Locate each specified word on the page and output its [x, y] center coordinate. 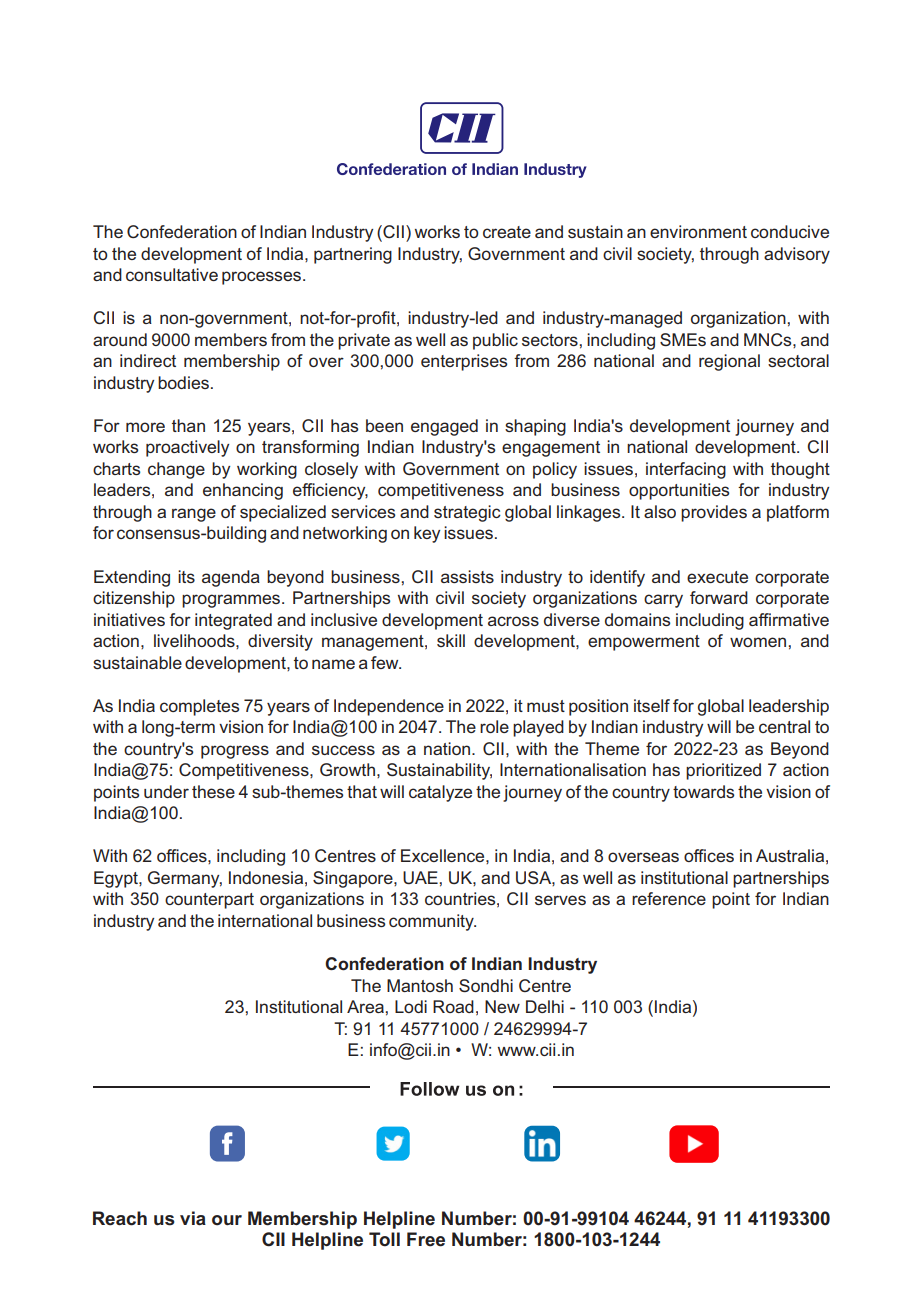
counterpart [209, 901]
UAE [420, 877]
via [193, 1218]
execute [717, 577]
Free [426, 1239]
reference [669, 898]
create [507, 232]
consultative [172, 274]
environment [698, 231]
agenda [231, 578]
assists [467, 576]
